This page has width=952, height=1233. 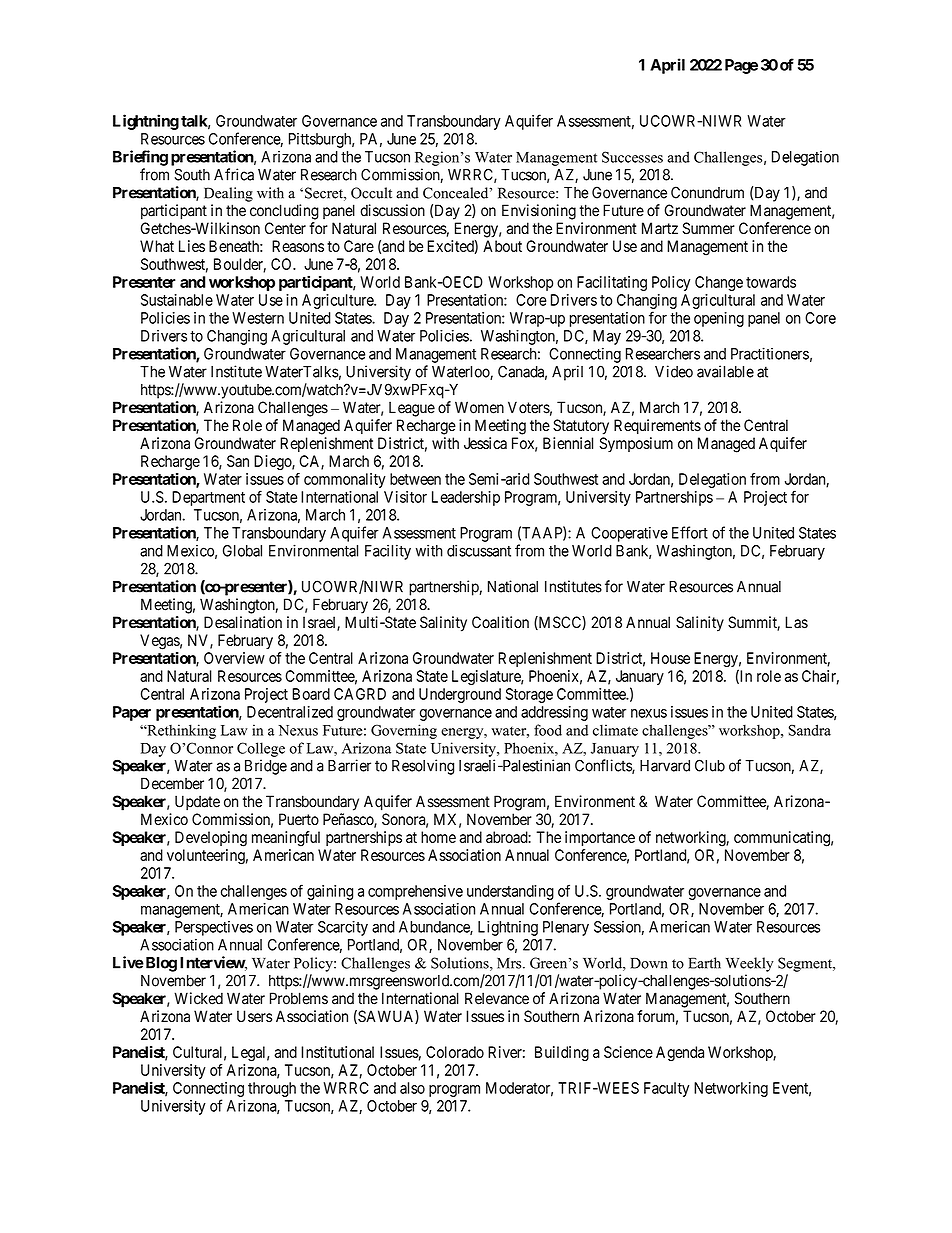 What do you see at coordinates (707, 192) in the page?
I see `Conundrum` at bounding box center [707, 192].
